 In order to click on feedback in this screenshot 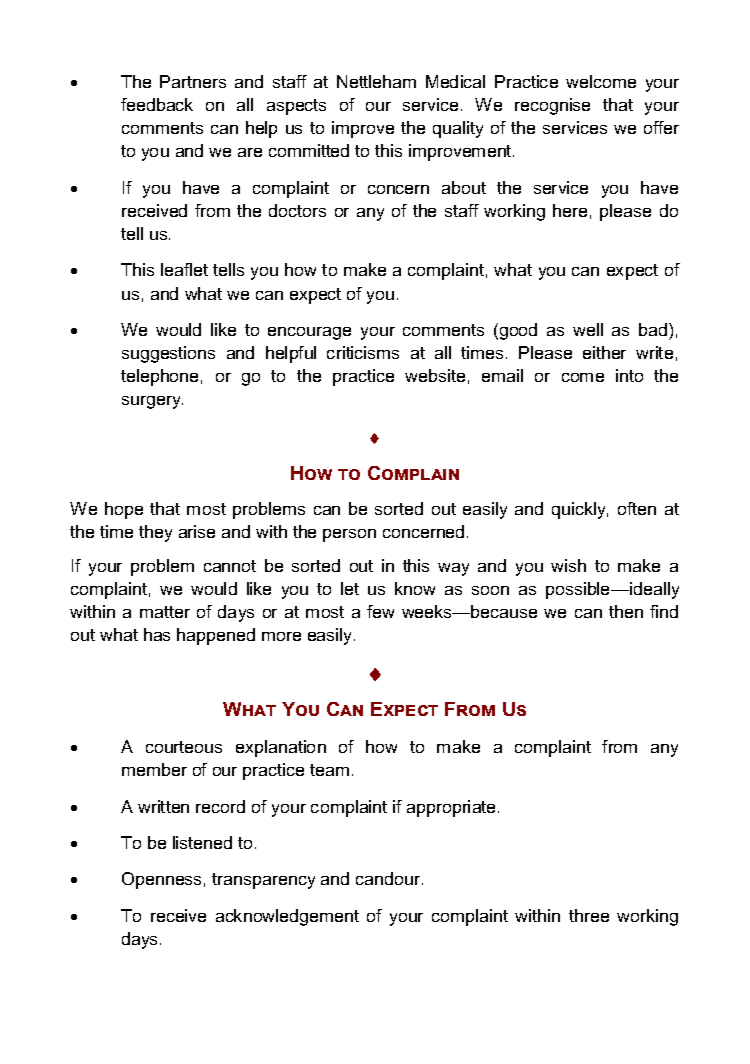, I will do `click(157, 104)`.
